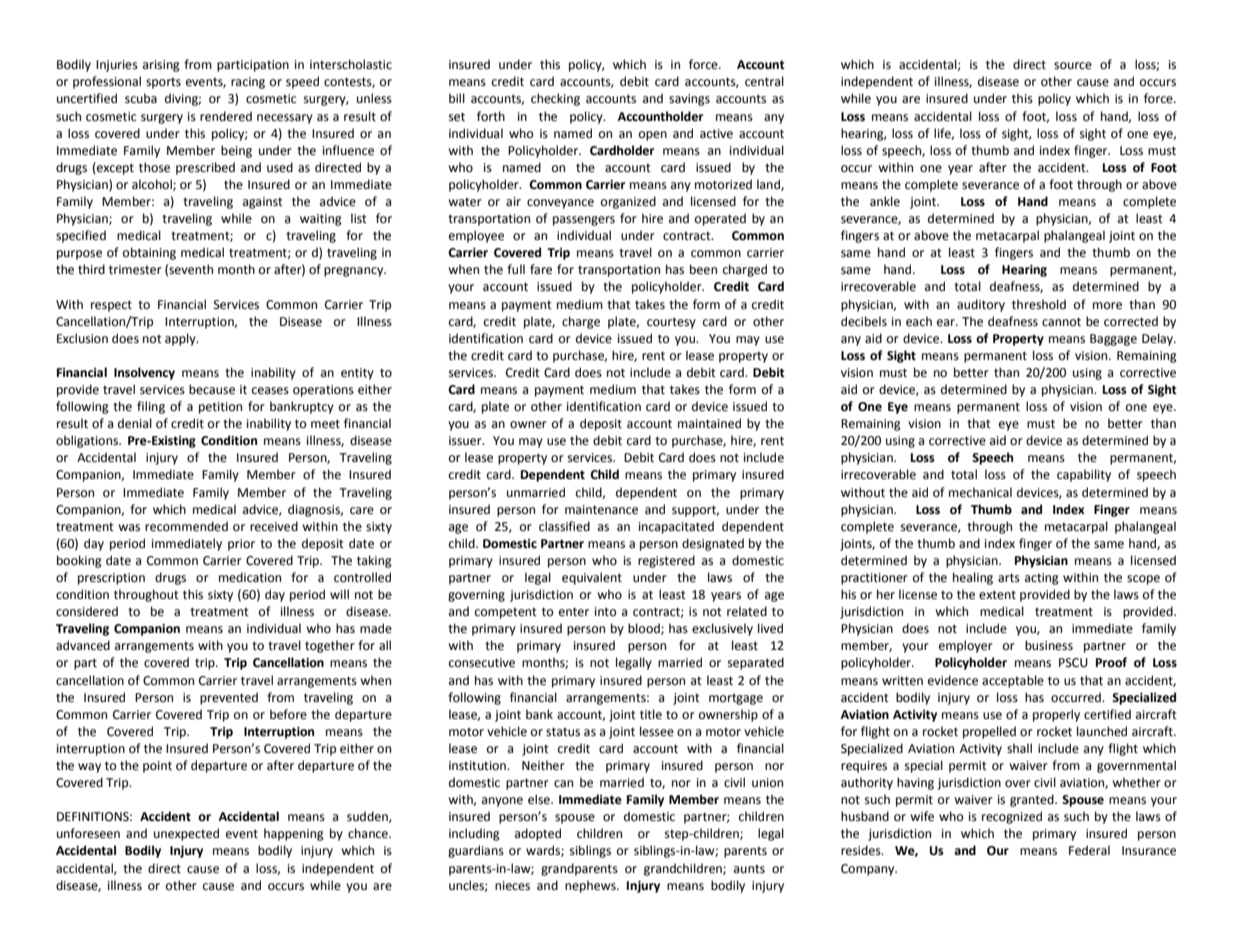  I want to click on source, so click(1073, 66).
